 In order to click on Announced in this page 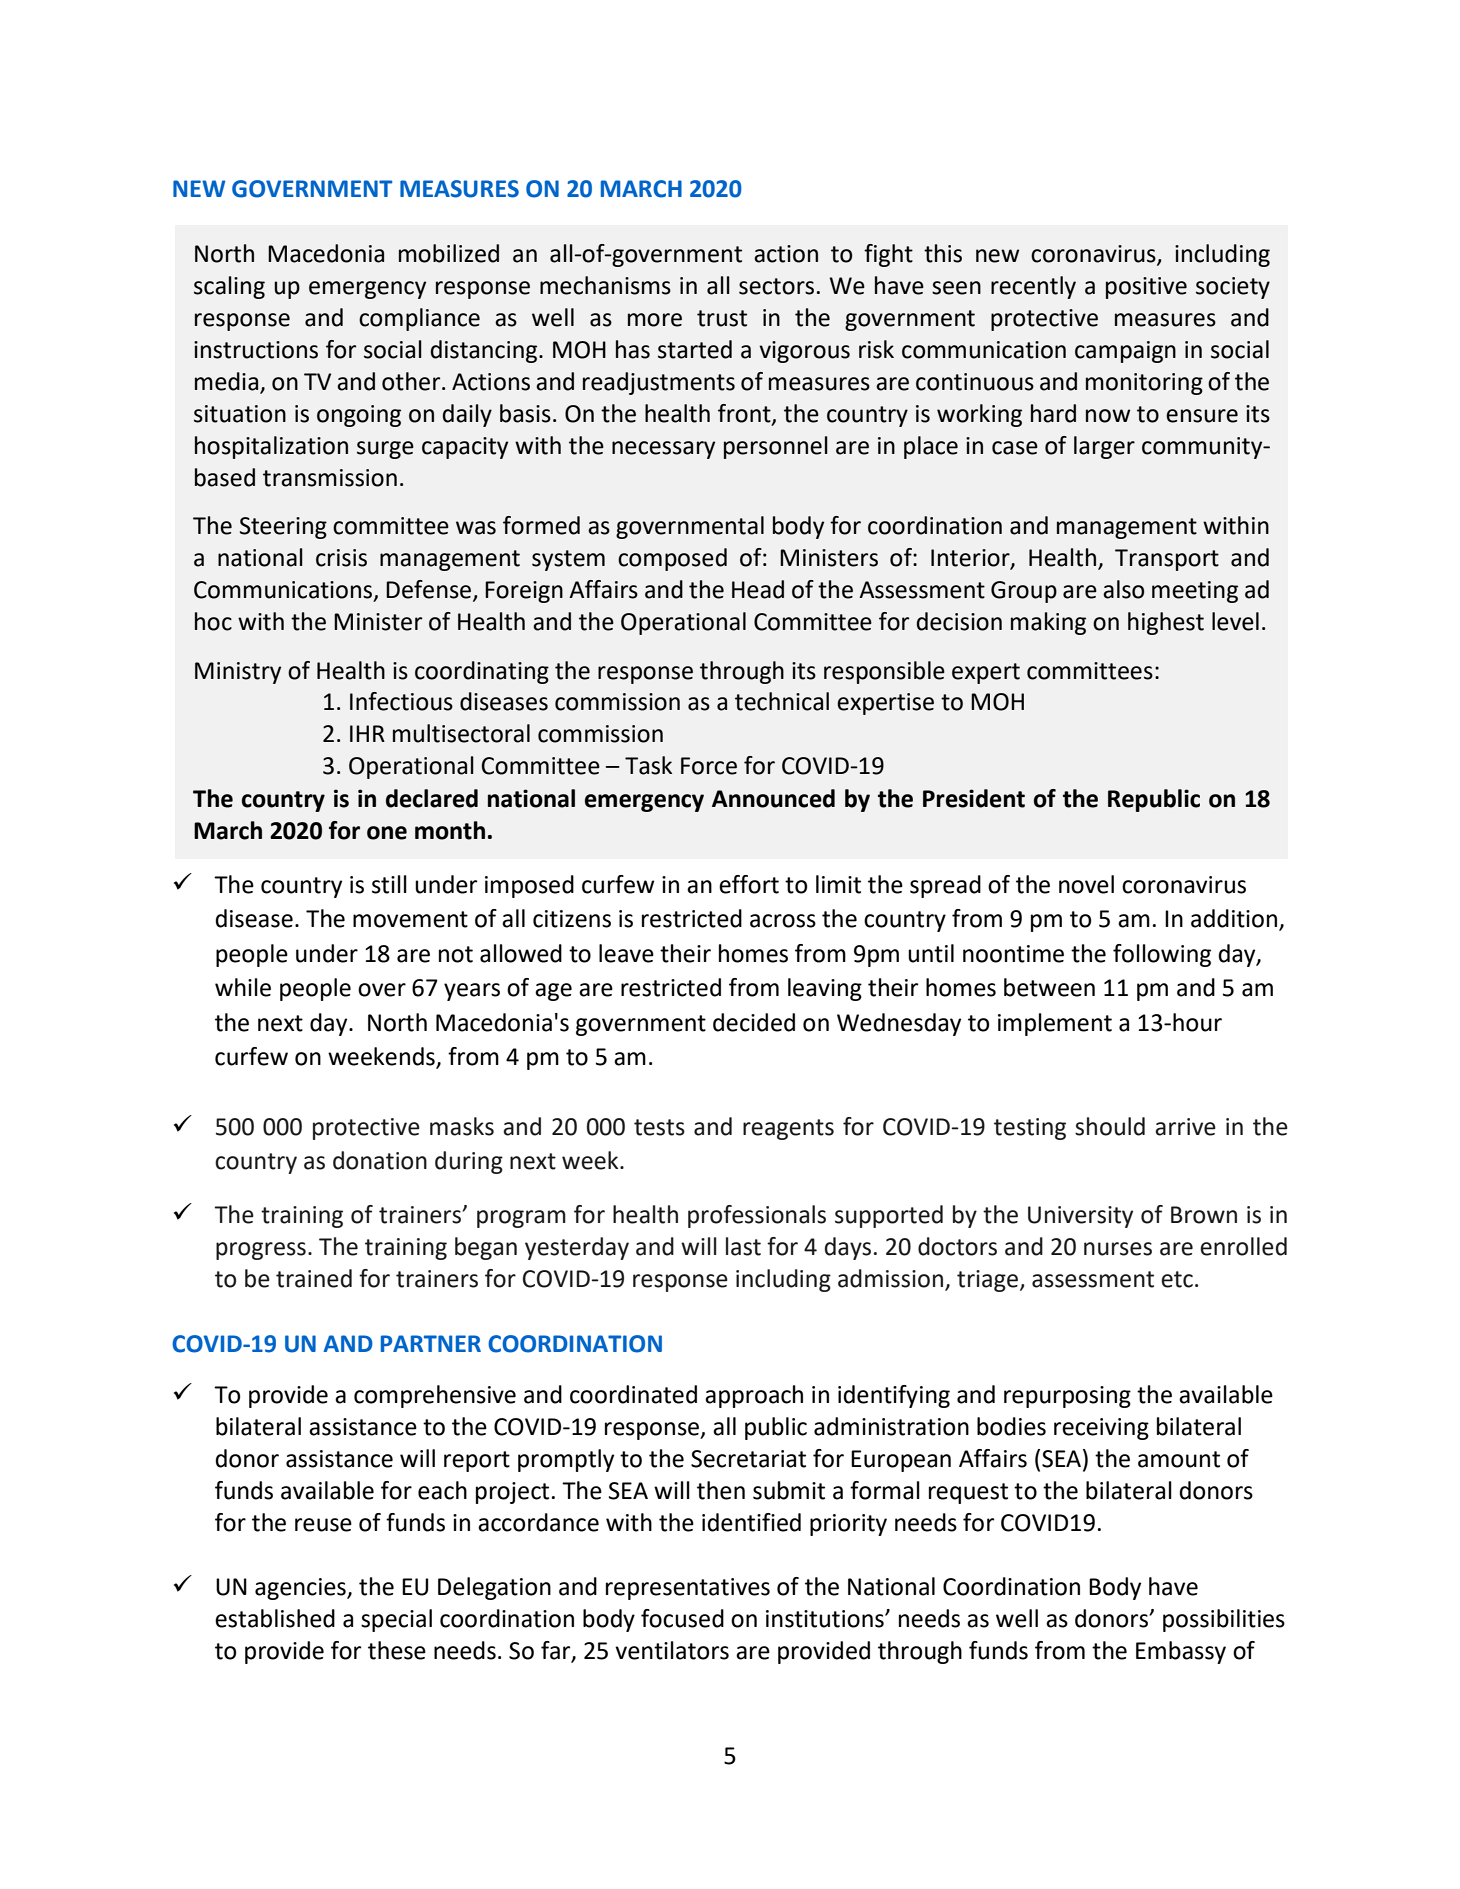, I will do `click(773, 798)`.
